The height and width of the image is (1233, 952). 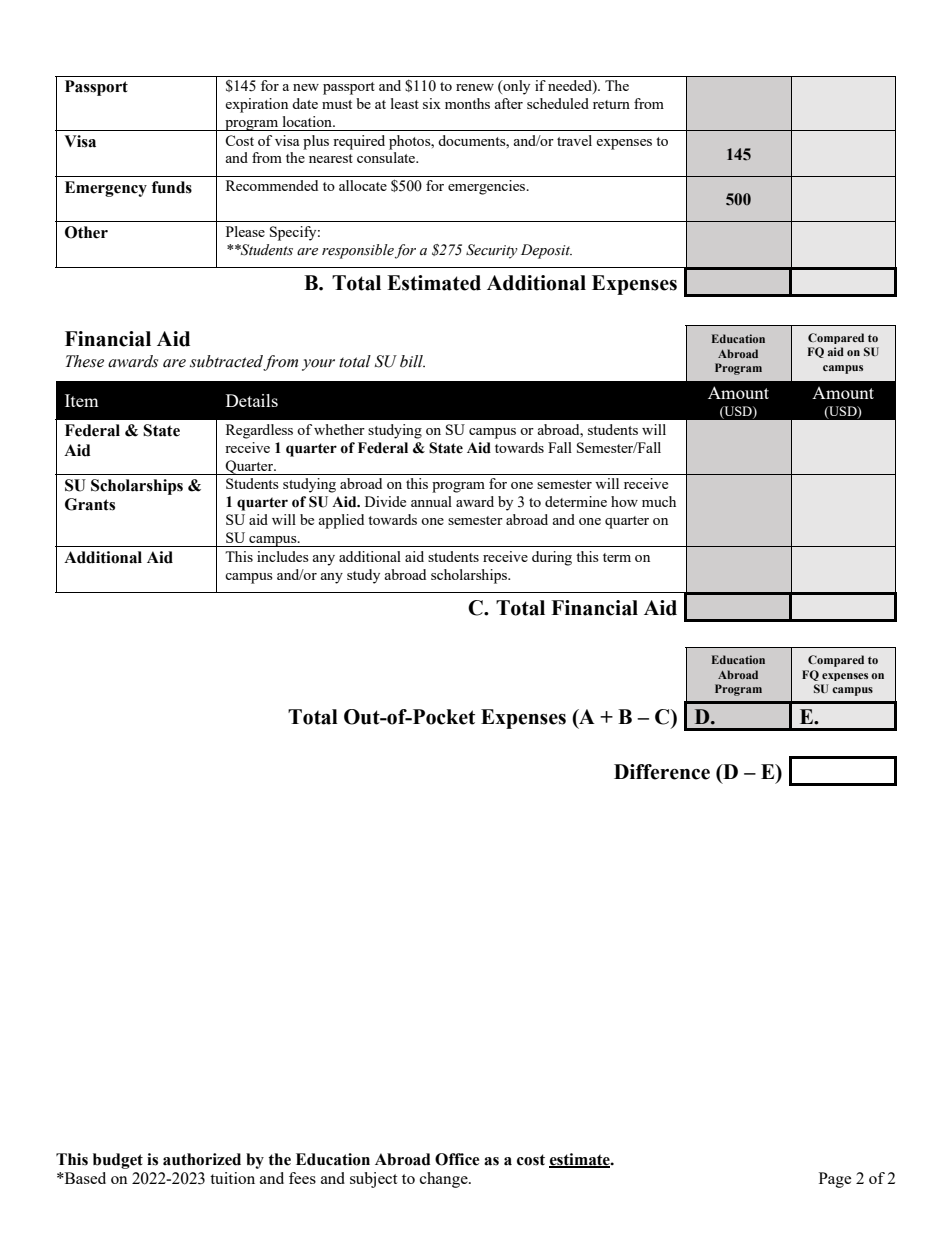 What do you see at coordinates (467, 103) in the image?
I see `months` at bounding box center [467, 103].
